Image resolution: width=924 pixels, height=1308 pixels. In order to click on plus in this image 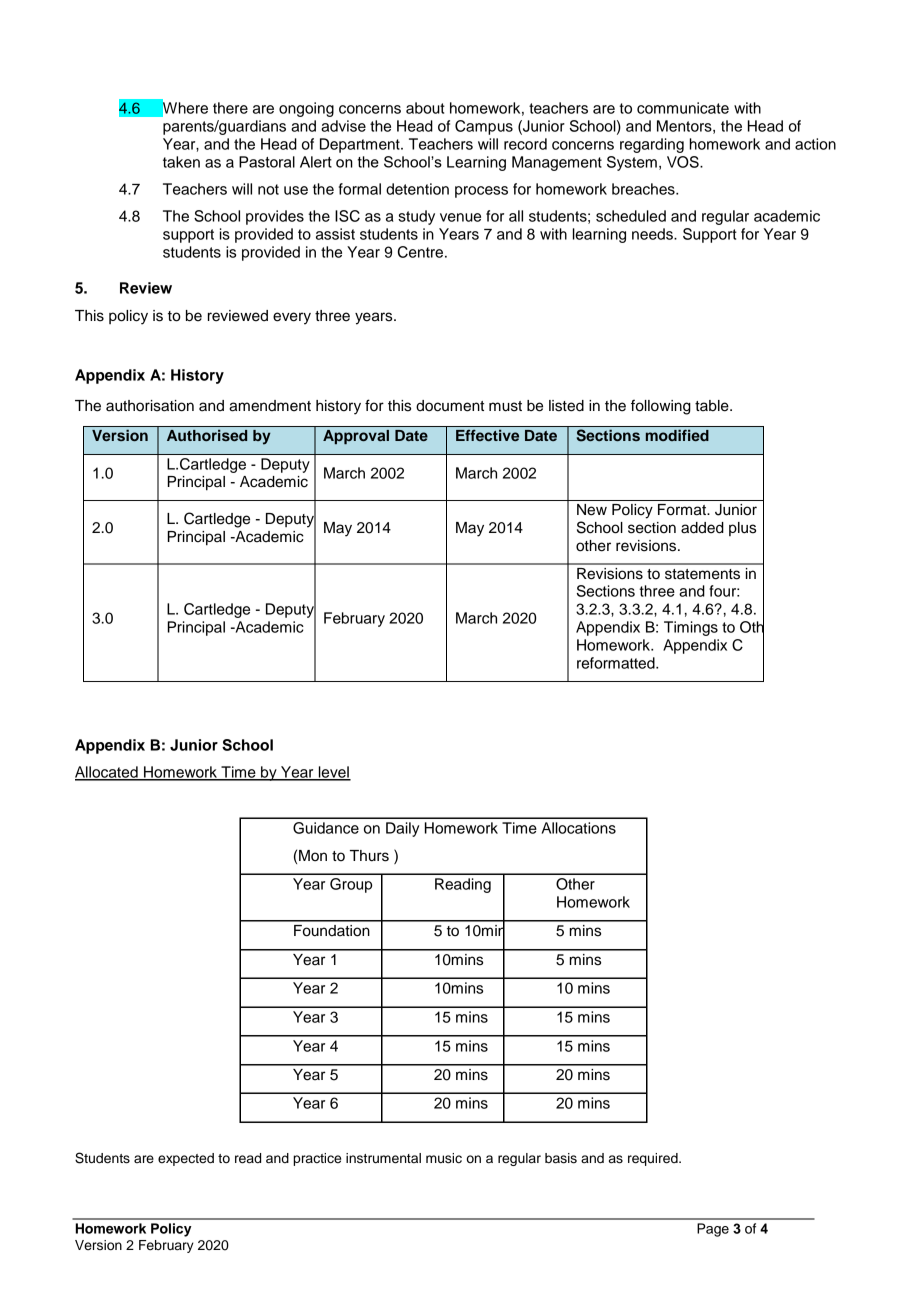, I will do `click(742, 529)`.
